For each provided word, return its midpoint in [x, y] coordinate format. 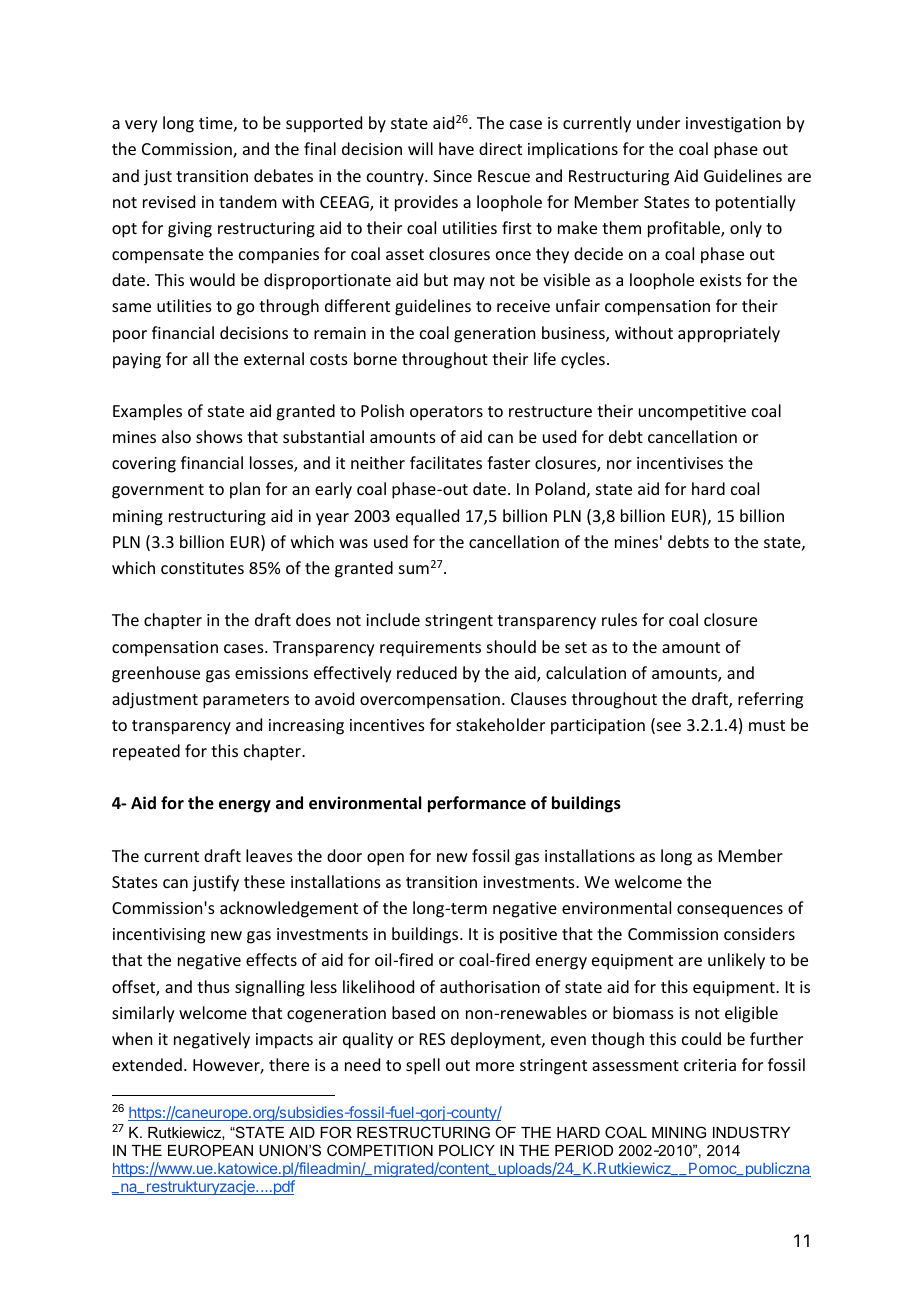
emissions [271, 673]
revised [169, 201]
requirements [430, 649]
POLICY [467, 1150]
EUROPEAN [210, 1150]
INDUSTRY [751, 1132]
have [456, 148]
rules [619, 619]
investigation [733, 125]
